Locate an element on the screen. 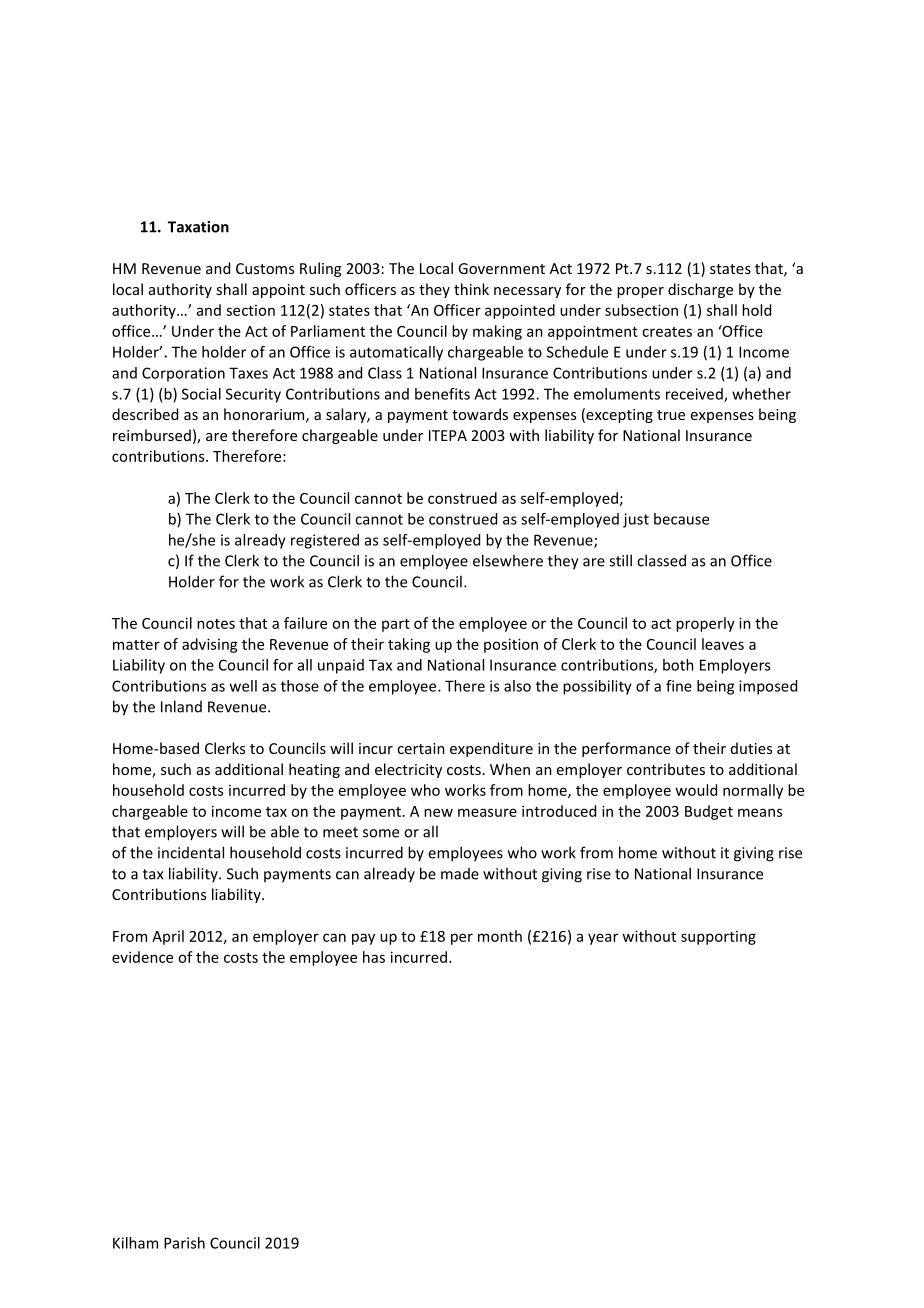  certain is located at coordinates (421, 748).
